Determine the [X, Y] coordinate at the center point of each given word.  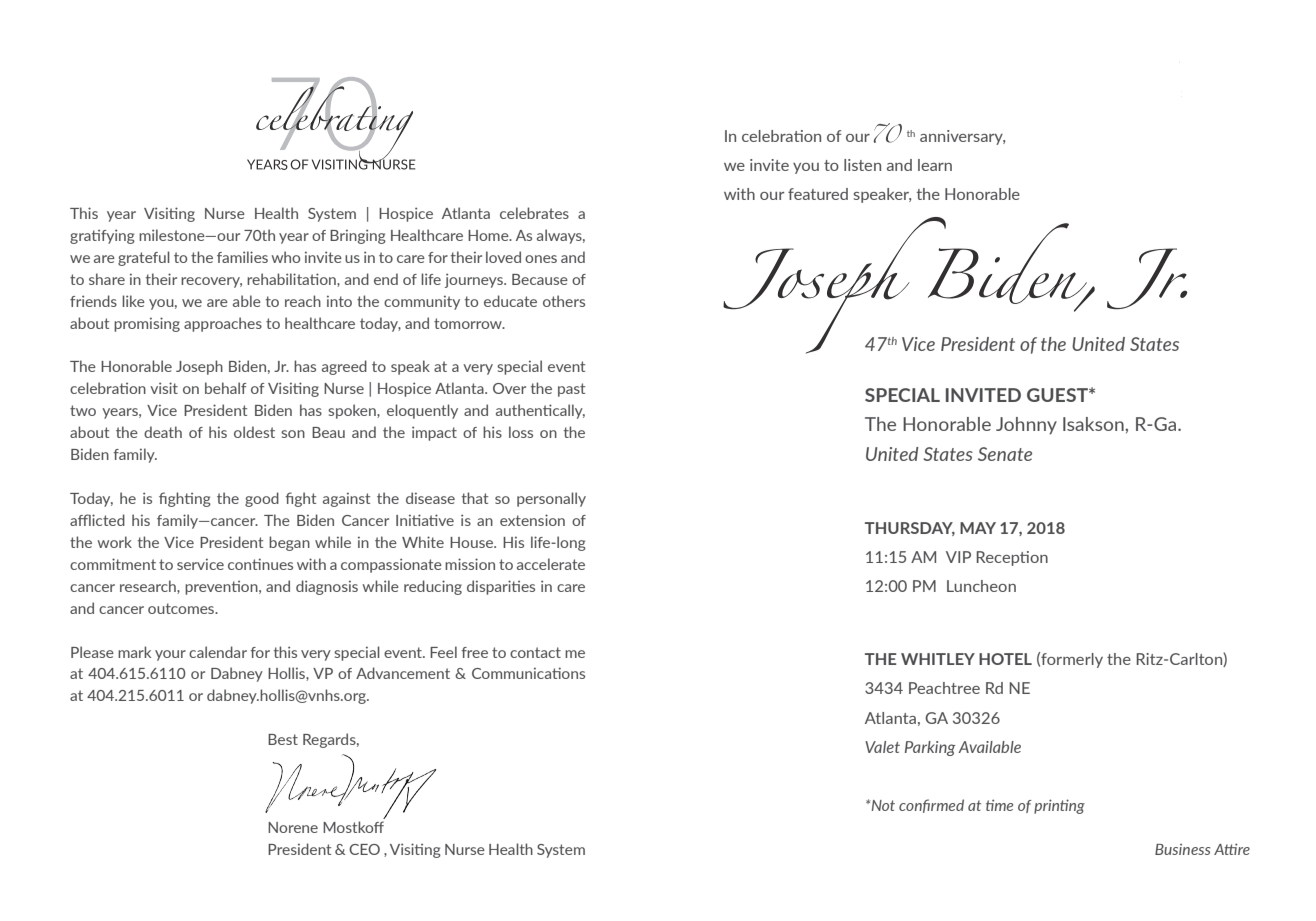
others [564, 301]
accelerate [551, 564]
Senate [1005, 454]
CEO [364, 849]
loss [521, 432]
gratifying [102, 236]
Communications [528, 673]
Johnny [1026, 426]
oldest [254, 432]
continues [260, 564]
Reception [1012, 558]
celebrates [534, 213]
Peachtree [944, 688]
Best [283, 739]
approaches [223, 324]
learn [935, 165]
